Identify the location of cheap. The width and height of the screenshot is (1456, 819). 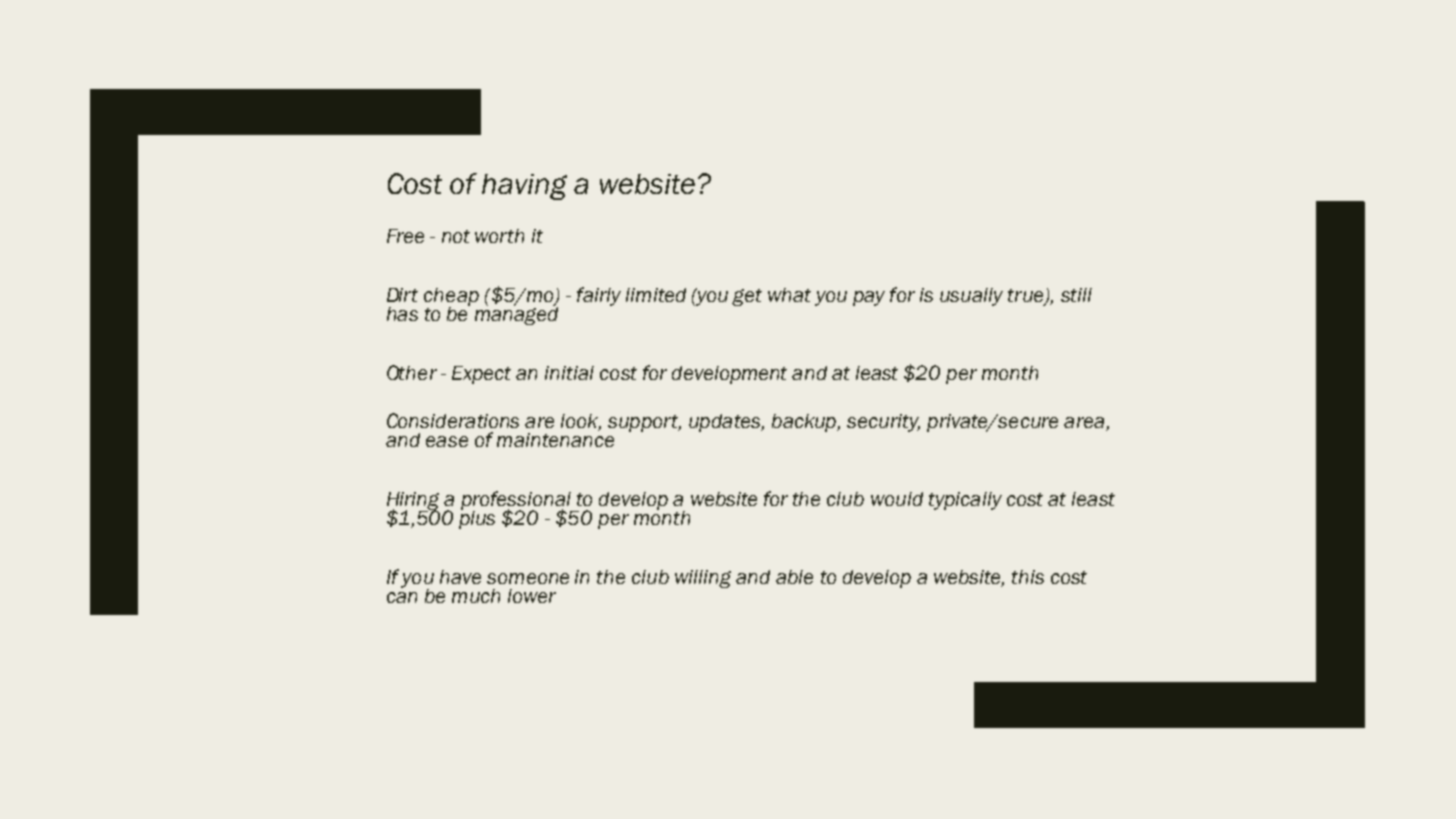
(451, 298).
